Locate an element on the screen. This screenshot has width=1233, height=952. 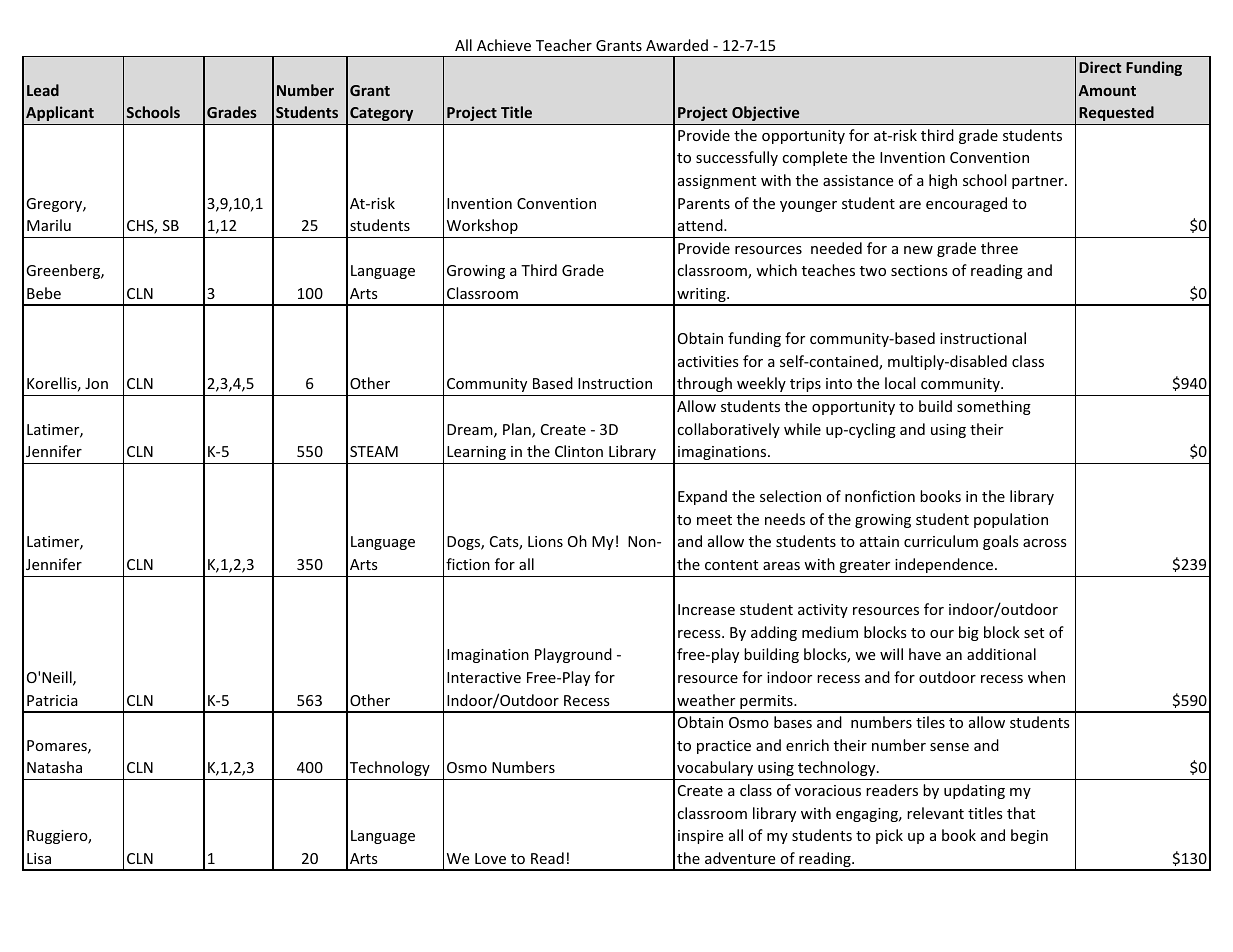
Jon is located at coordinates (96, 383).
